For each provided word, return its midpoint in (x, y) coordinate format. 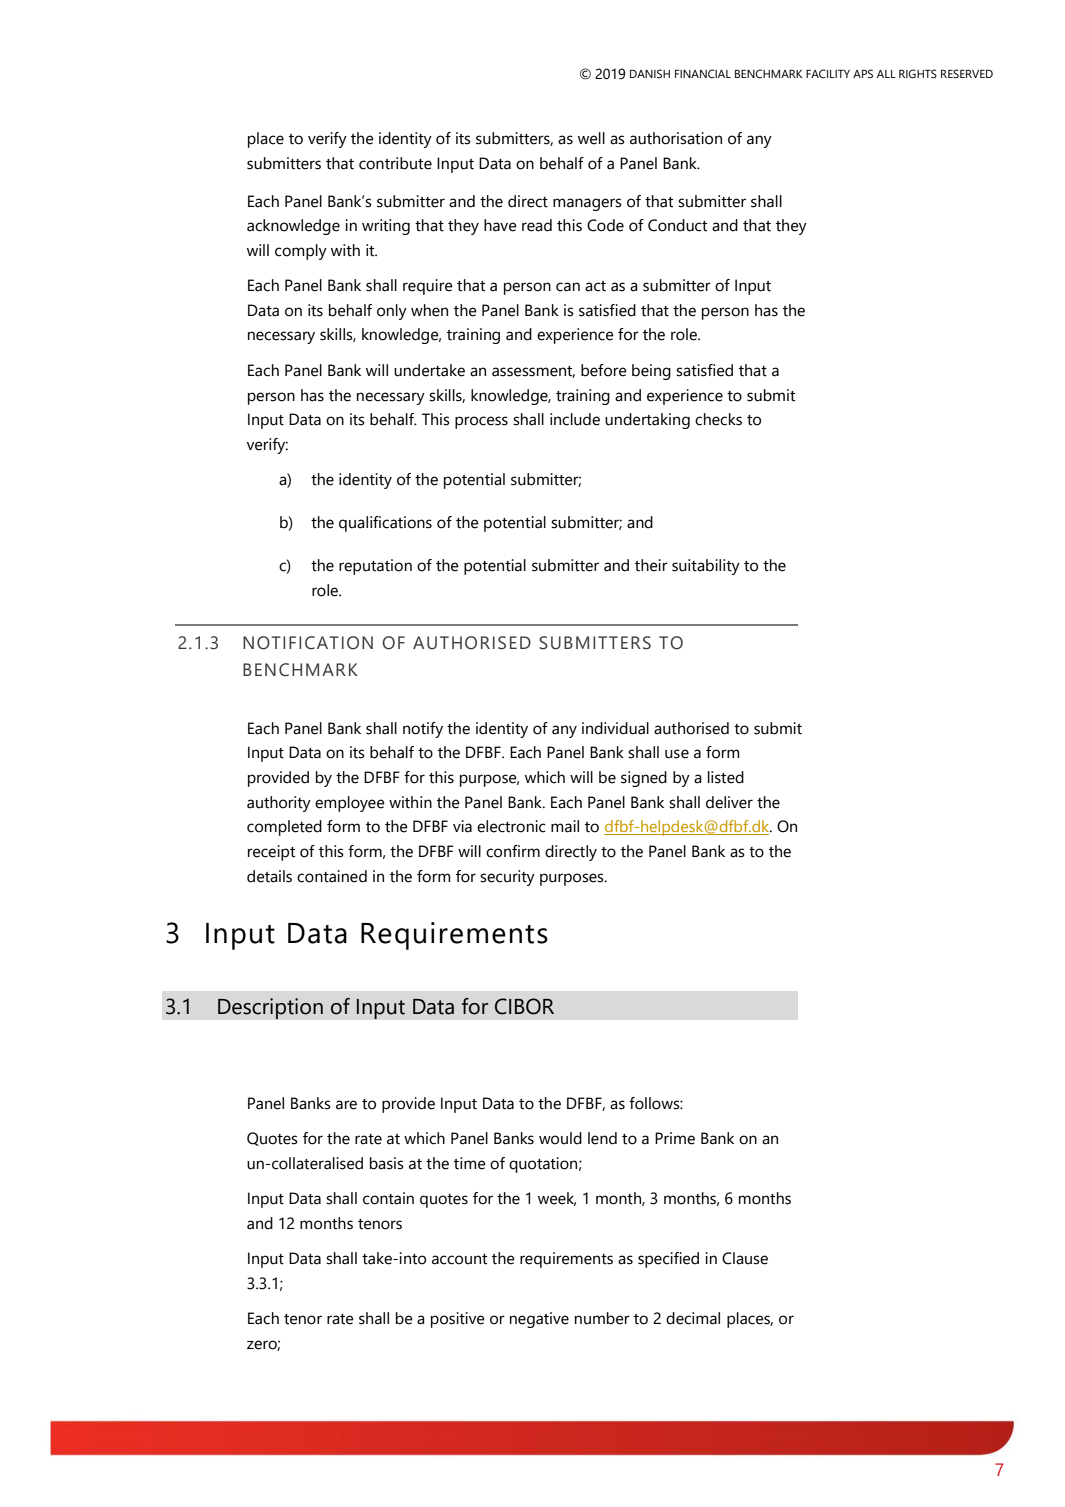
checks (718, 419)
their (651, 565)
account (459, 1259)
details (269, 876)
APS (863, 73)
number (602, 1318)
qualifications (385, 524)
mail (565, 826)
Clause (745, 1258)
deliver (729, 802)
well (591, 138)
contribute (395, 163)
